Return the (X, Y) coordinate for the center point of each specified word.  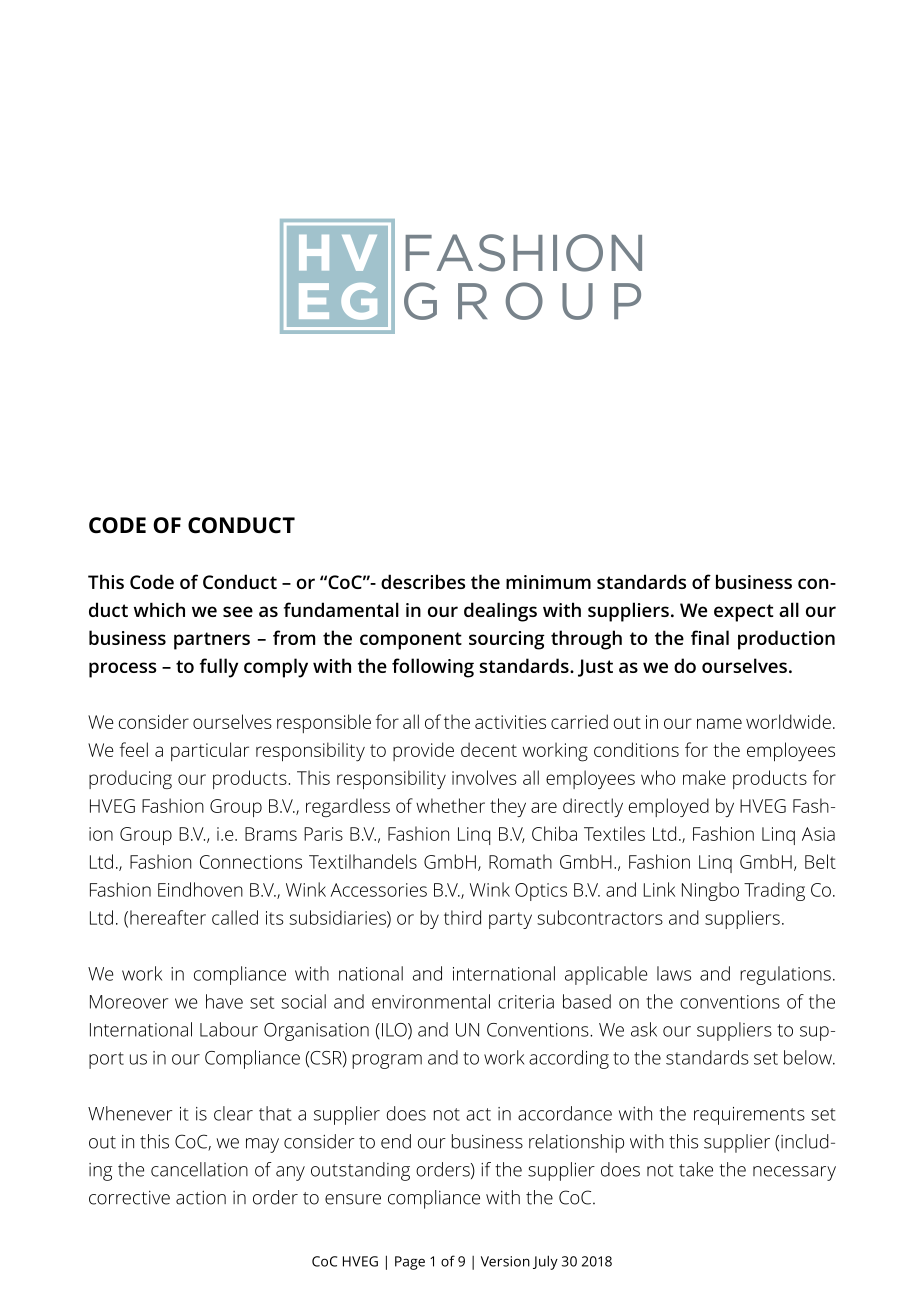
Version (505, 1261)
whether (450, 805)
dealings (500, 612)
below (809, 1057)
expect (743, 613)
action (201, 1197)
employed (669, 807)
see (238, 611)
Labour (229, 1029)
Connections (251, 862)
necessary (794, 1173)
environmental (431, 1001)
